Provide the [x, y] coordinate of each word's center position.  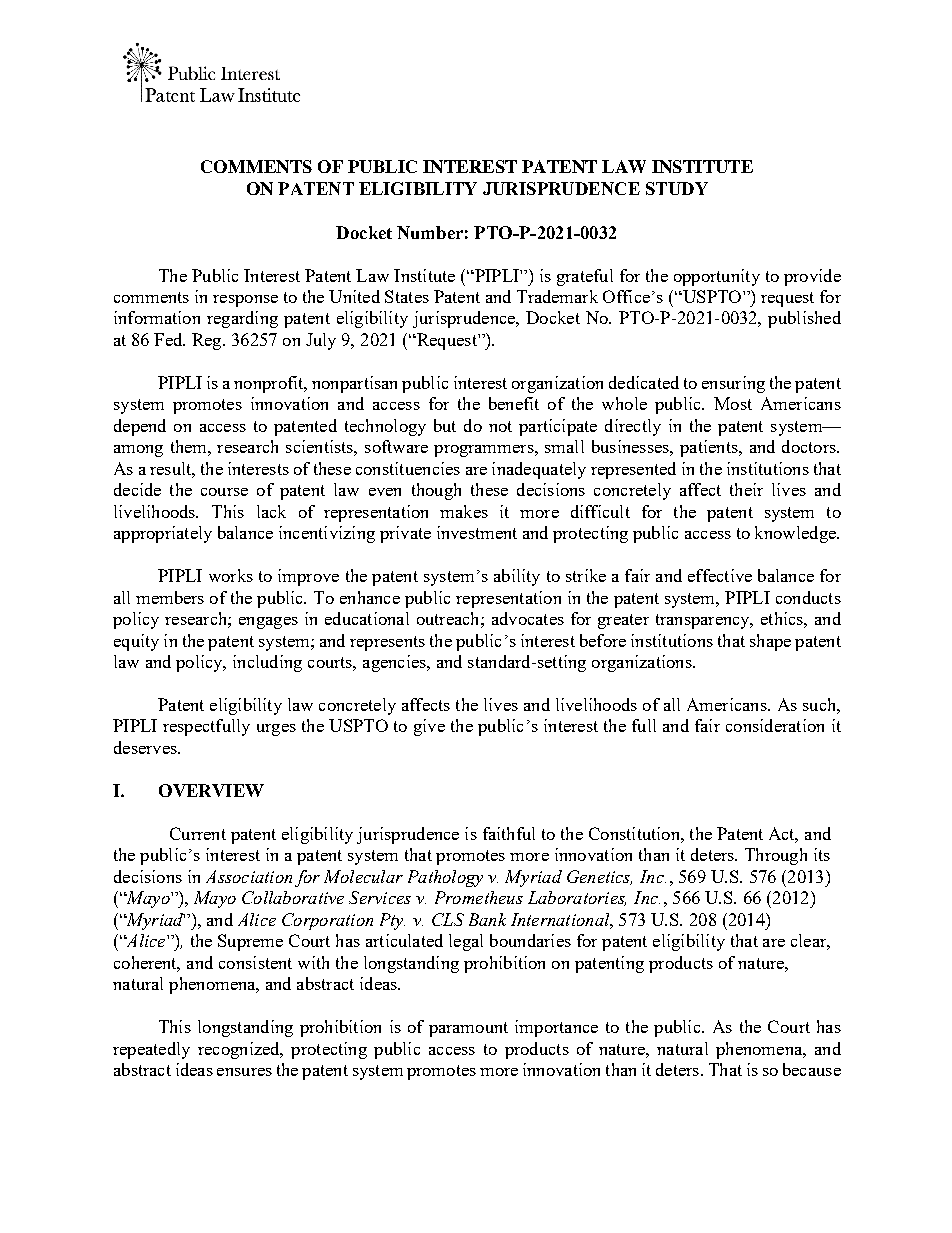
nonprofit [270, 384]
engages [268, 623]
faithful [509, 833]
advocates [528, 618]
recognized [240, 1050]
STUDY [677, 188]
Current [198, 833]
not [500, 426]
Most [733, 403]
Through [776, 856]
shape [770, 642]
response [245, 301]
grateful [585, 277]
